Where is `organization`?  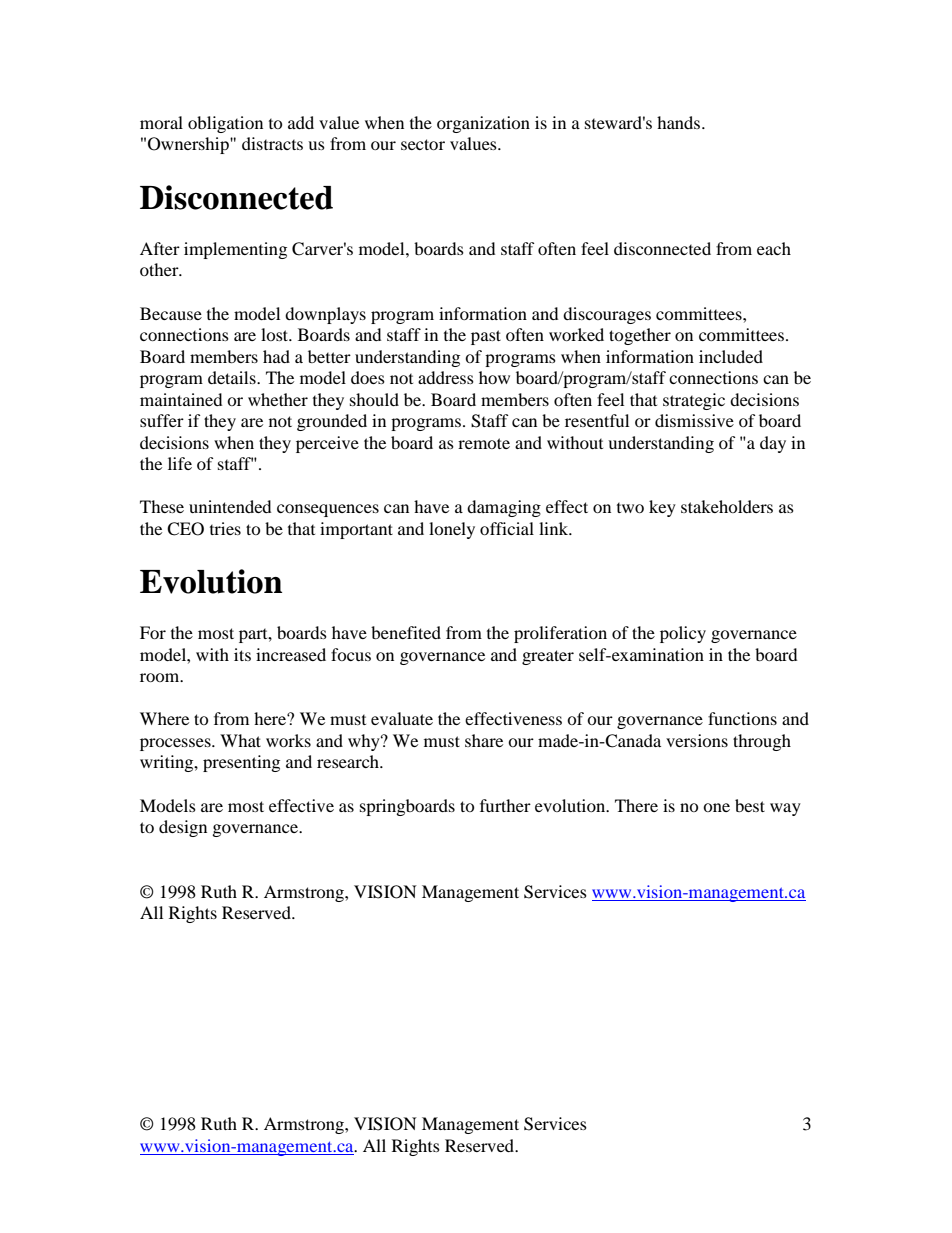 organization is located at coordinates (483, 124).
